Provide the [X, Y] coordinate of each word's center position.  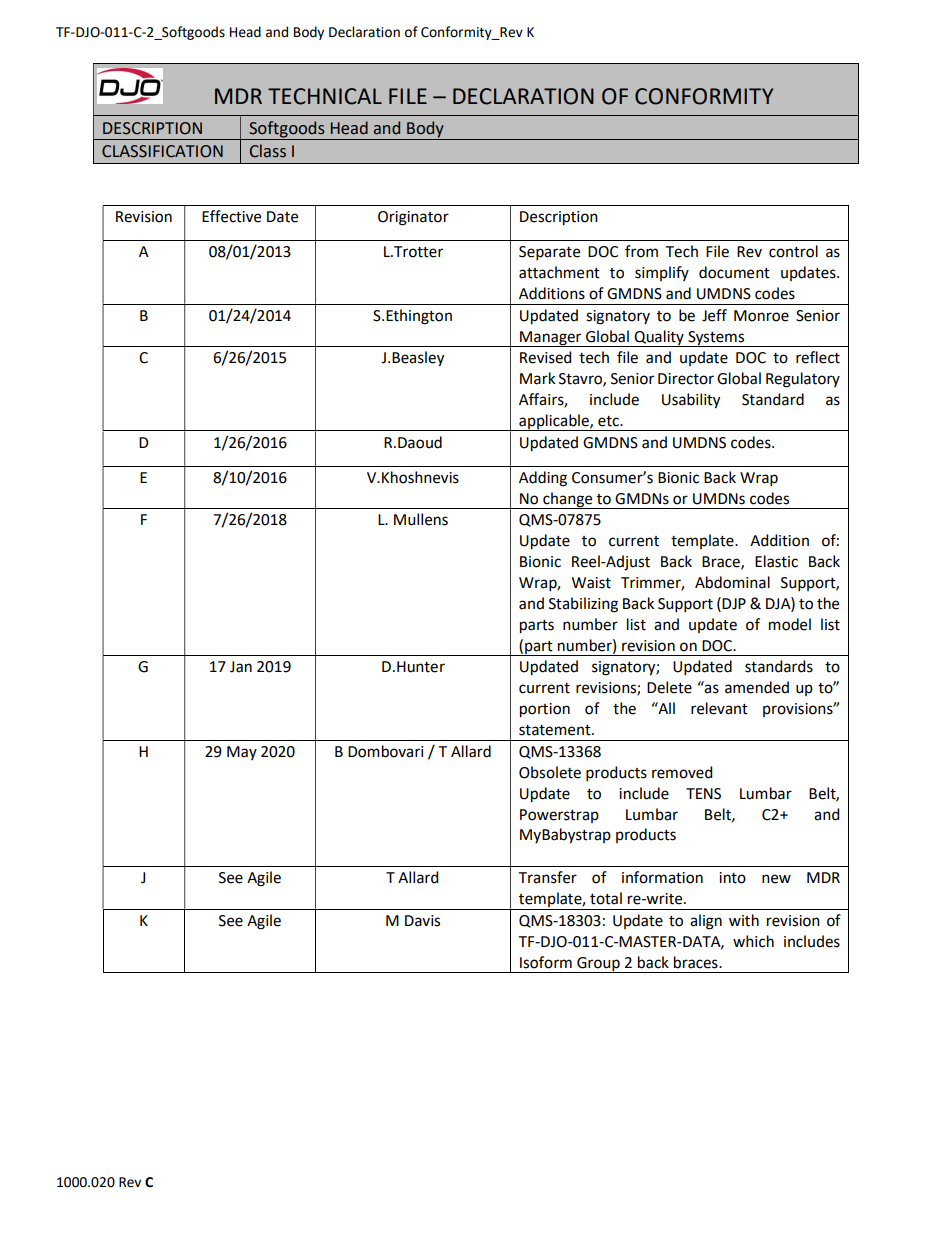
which [753, 941]
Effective [231, 216]
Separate [549, 253]
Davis [422, 921]
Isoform [546, 962]
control [793, 251]
